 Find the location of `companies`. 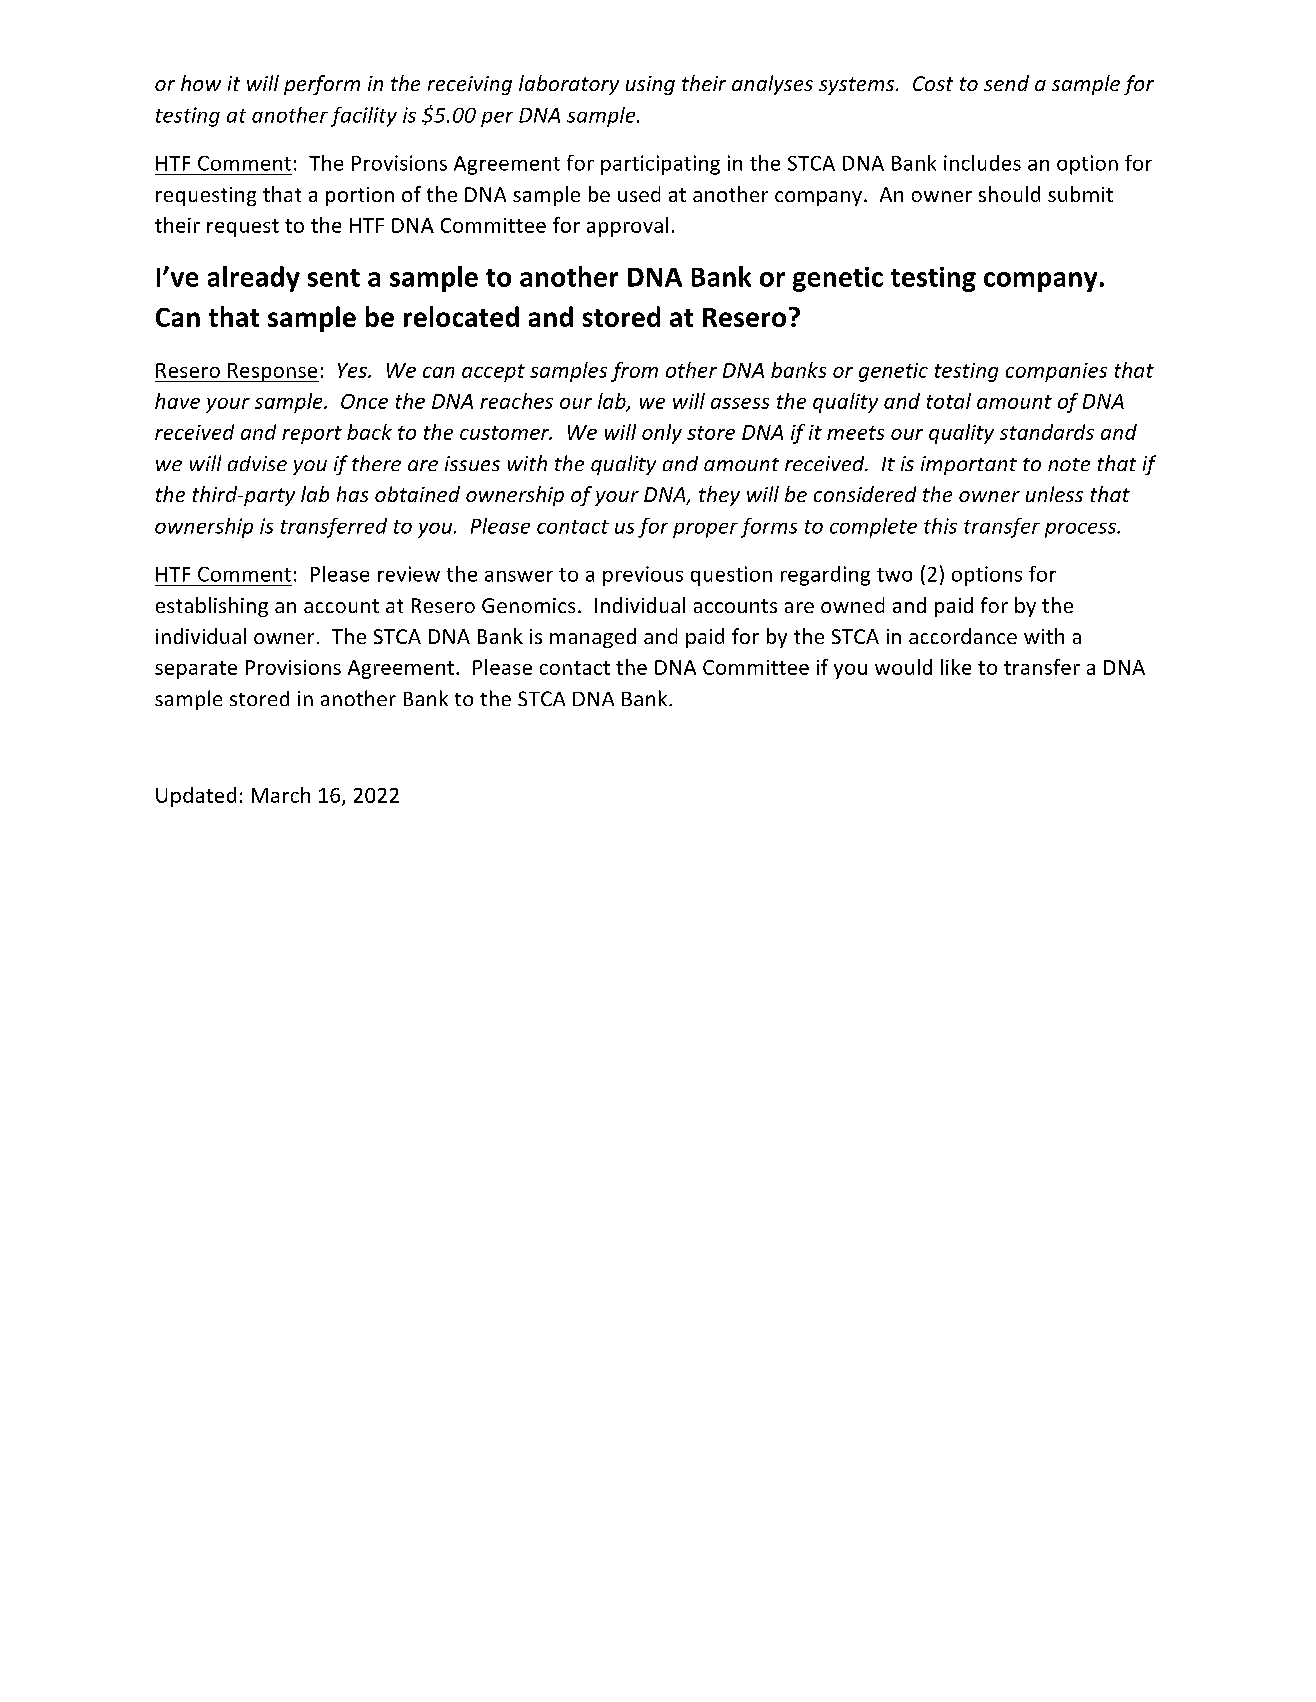

companies is located at coordinates (1056, 372).
